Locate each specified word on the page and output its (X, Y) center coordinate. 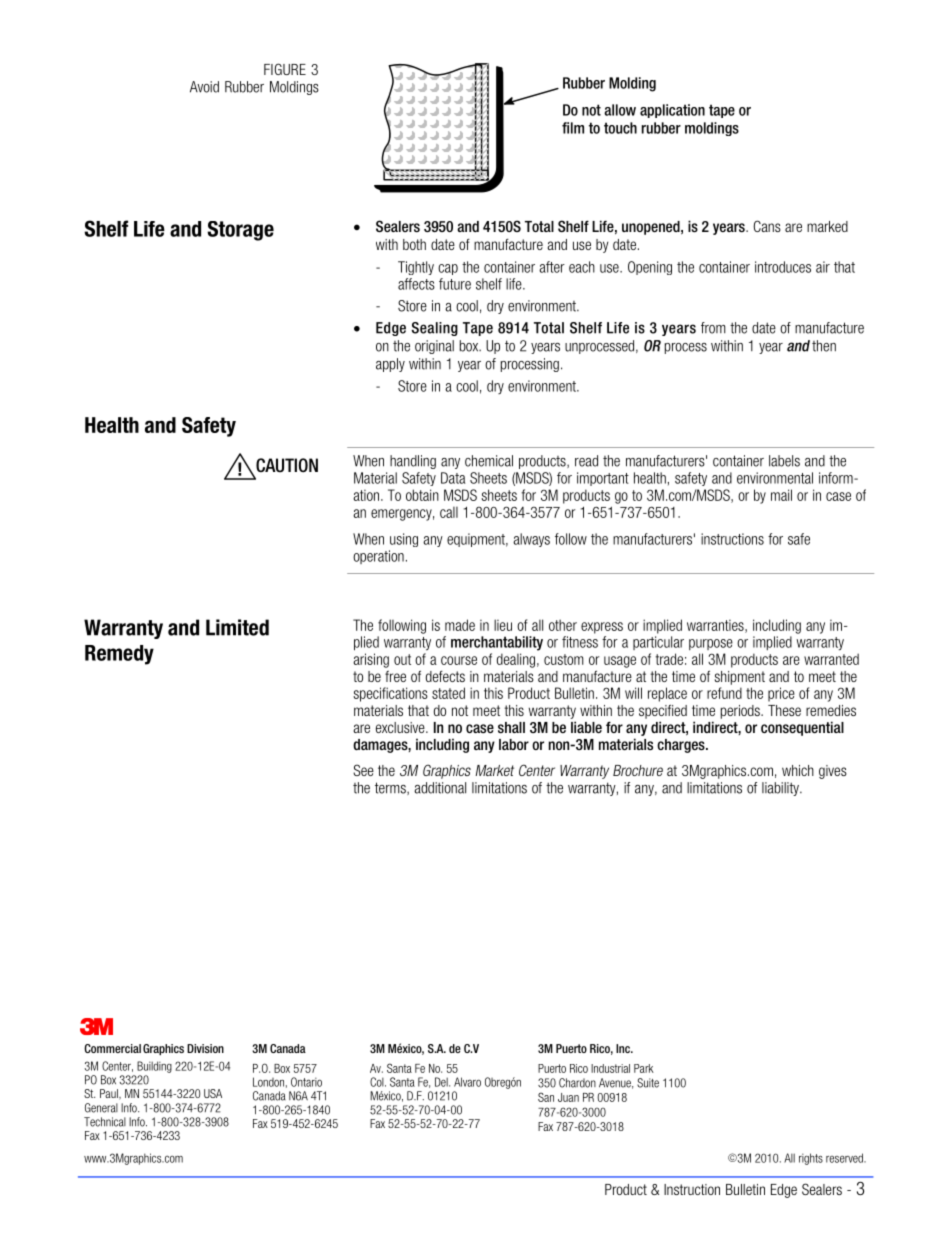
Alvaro (467, 1082)
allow (620, 110)
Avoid (204, 87)
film (573, 128)
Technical (105, 1122)
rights (811, 1159)
